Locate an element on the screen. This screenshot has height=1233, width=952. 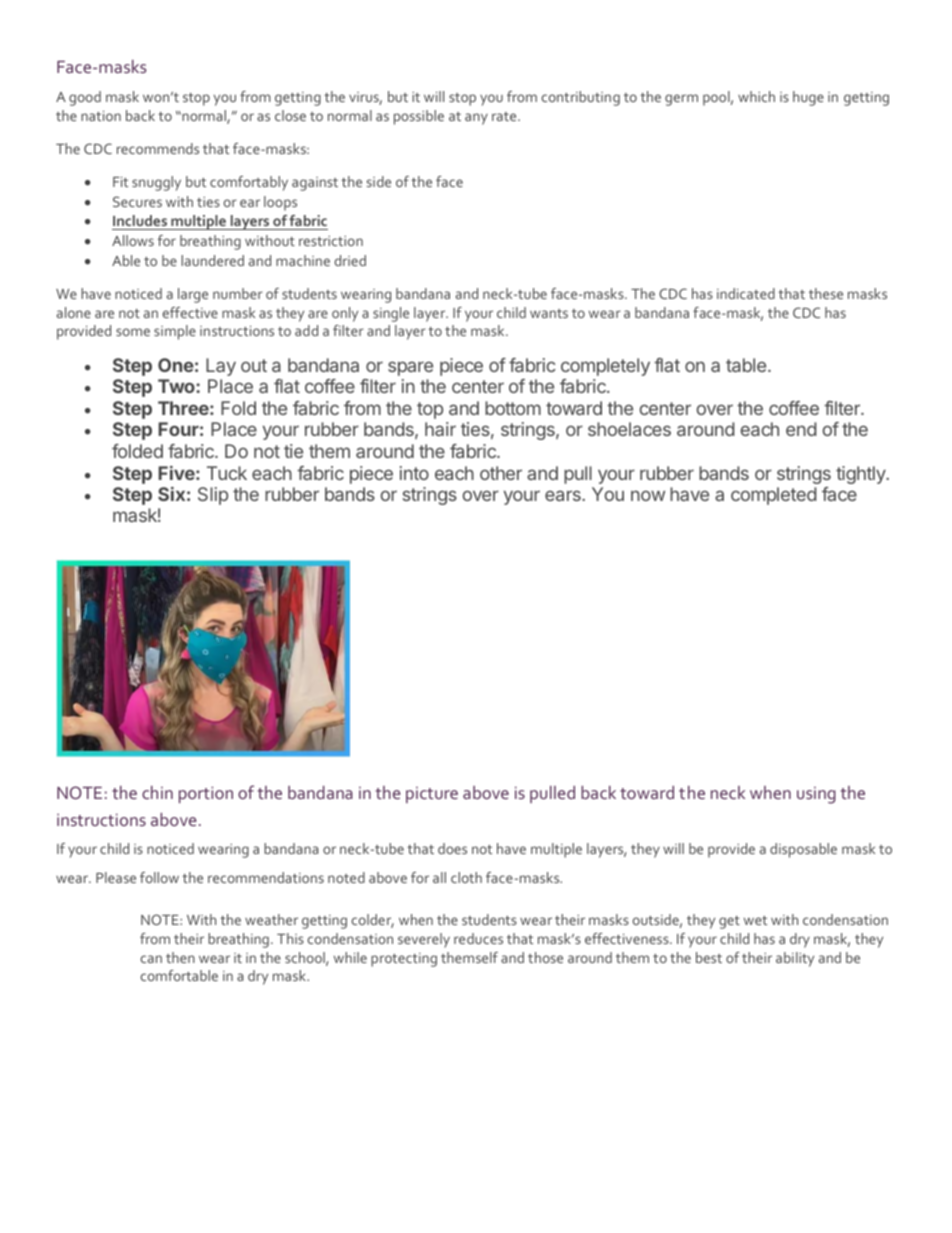
which is located at coordinates (756, 96).
